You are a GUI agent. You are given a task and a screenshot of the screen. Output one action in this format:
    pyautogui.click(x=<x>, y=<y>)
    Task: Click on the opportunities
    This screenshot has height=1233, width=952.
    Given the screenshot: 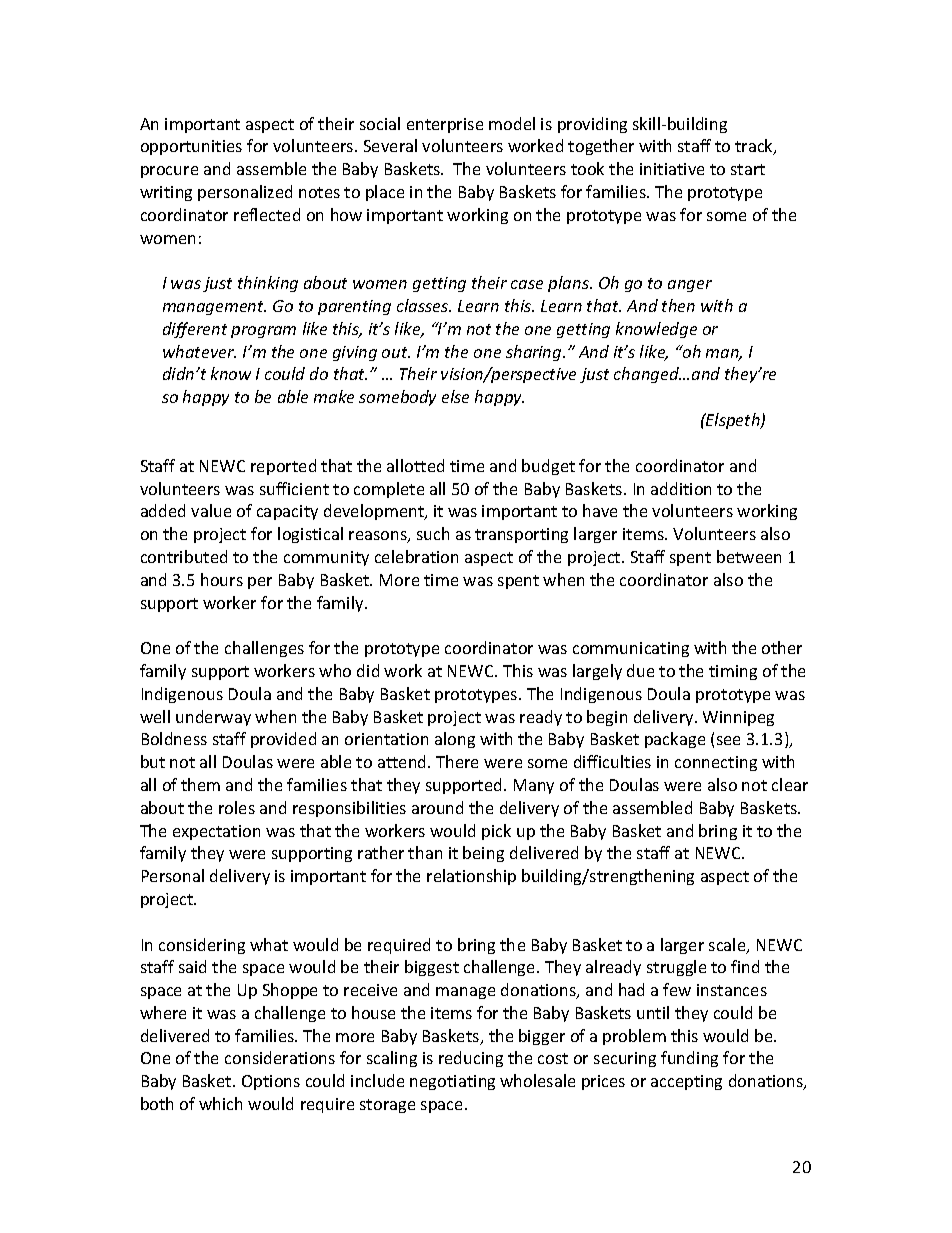 What is the action you would take?
    pyautogui.click(x=191, y=147)
